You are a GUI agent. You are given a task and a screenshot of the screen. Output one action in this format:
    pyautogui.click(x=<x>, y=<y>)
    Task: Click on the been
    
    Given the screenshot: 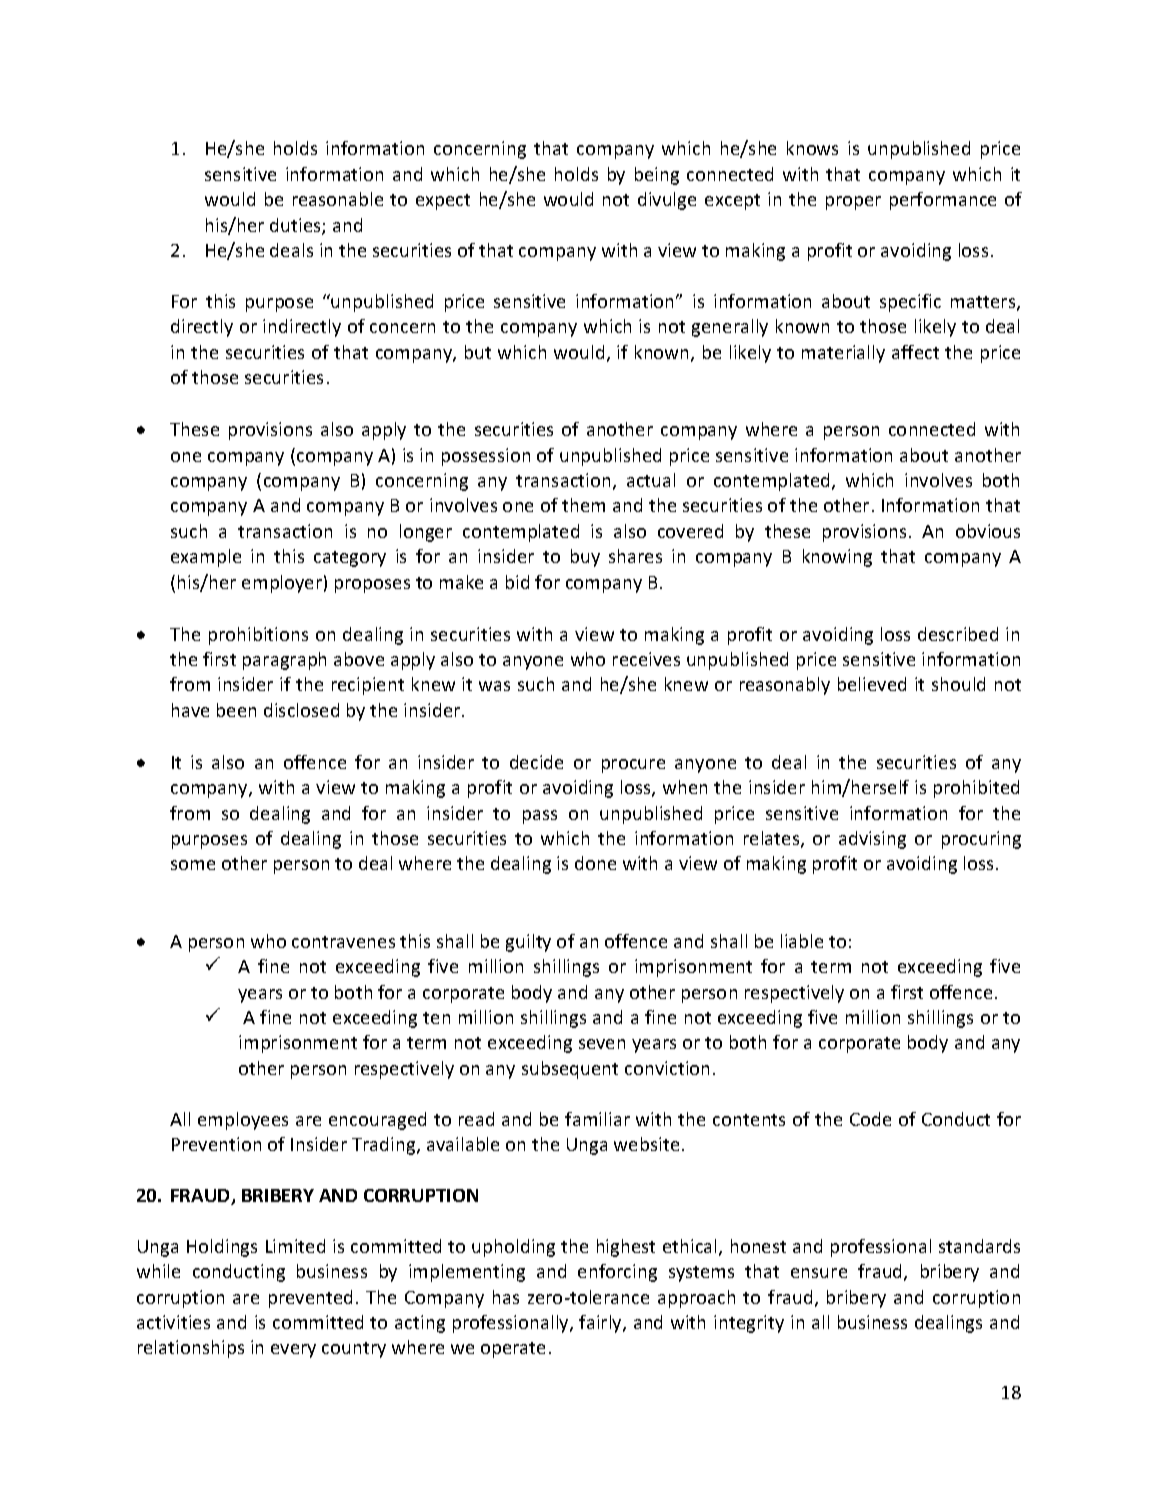 What is the action you would take?
    pyautogui.click(x=236, y=710)
